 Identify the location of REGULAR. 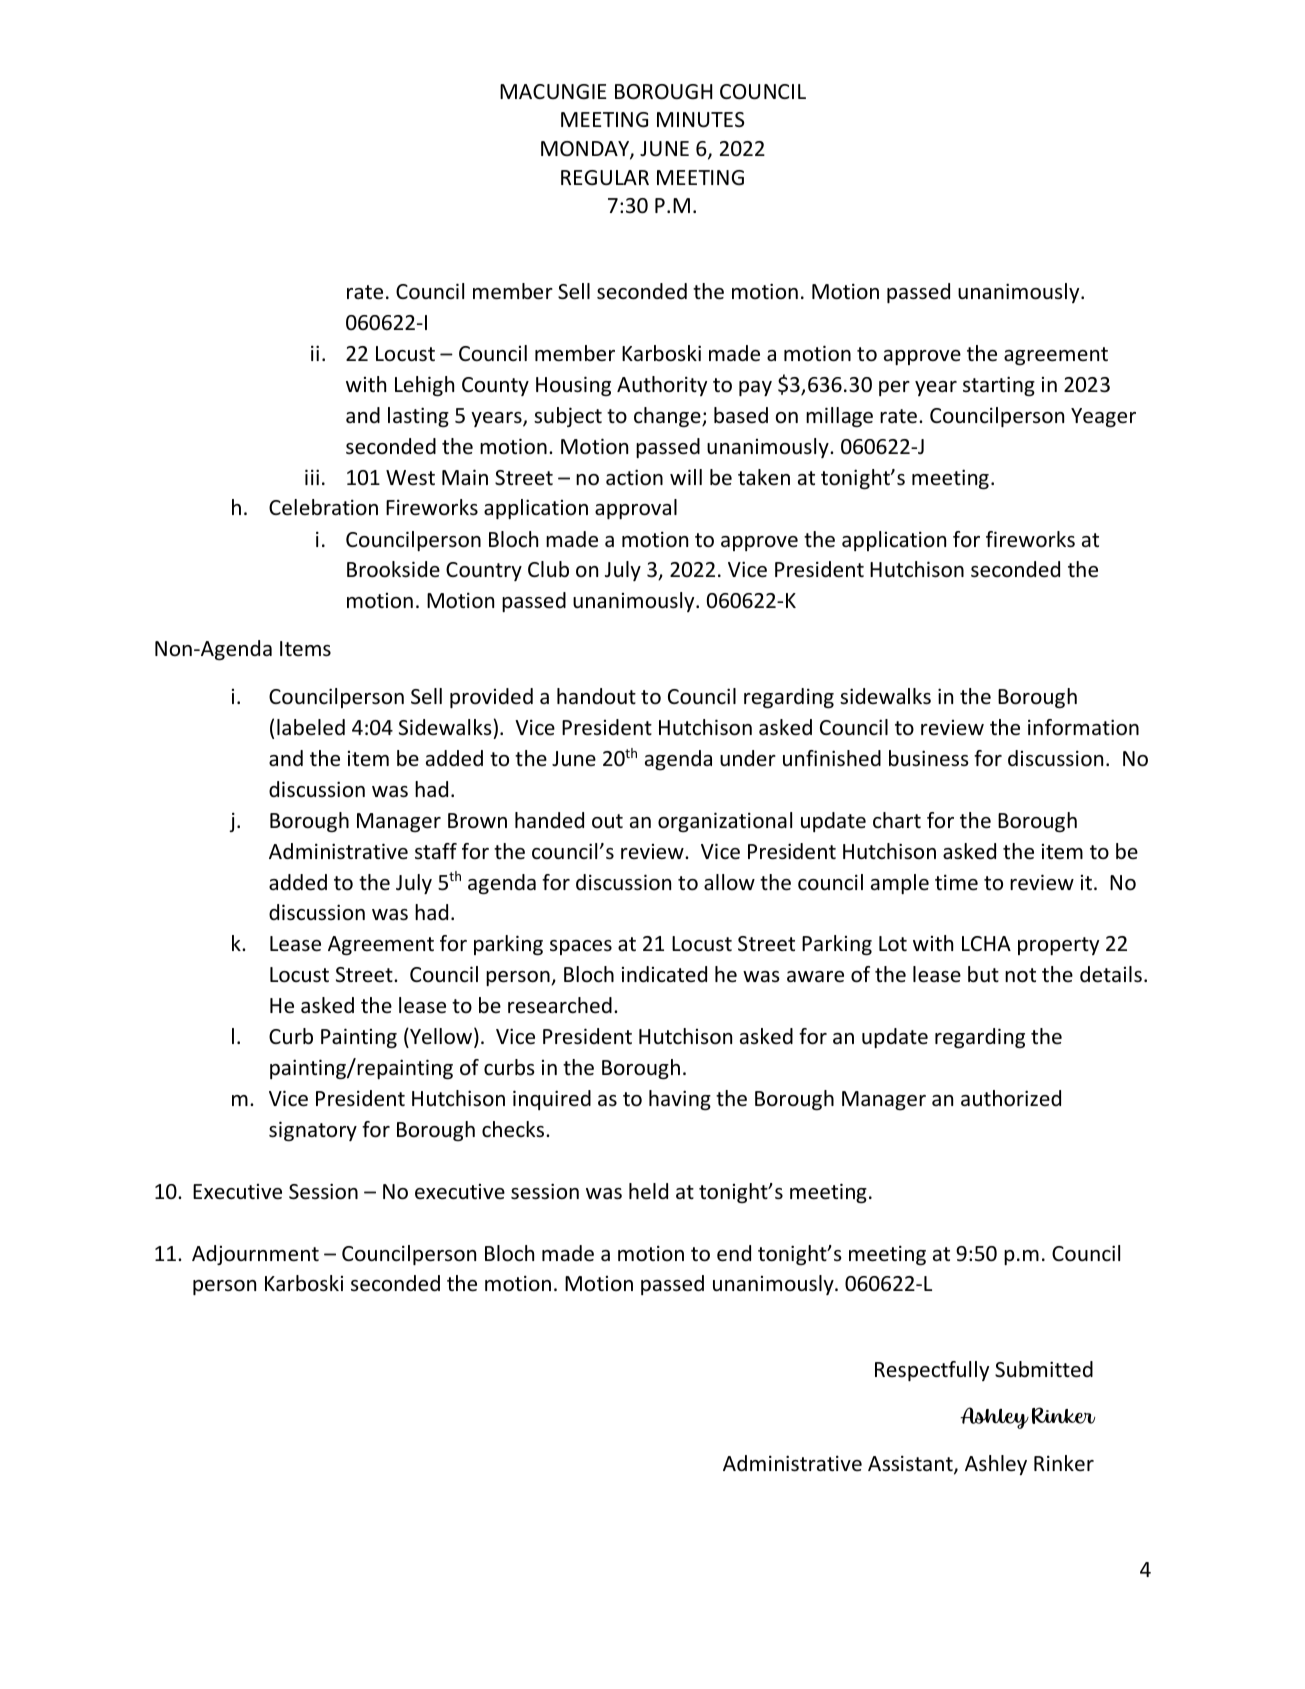
(605, 178).
